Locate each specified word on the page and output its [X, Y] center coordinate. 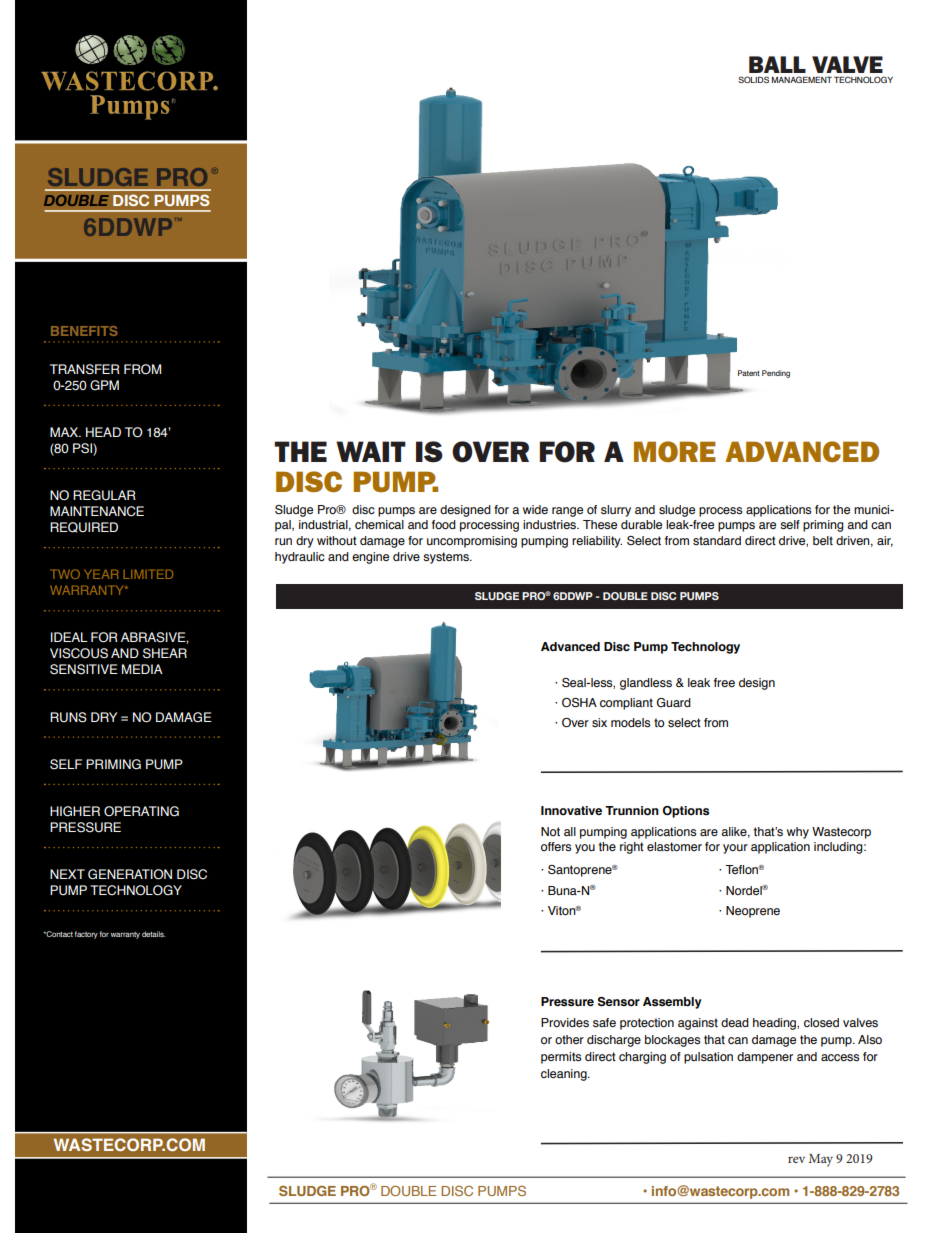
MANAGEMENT [802, 79]
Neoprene [753, 912]
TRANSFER [85, 369]
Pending [776, 374]
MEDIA [142, 669]
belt [823, 540]
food [444, 524]
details [153, 934]
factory [86, 935]
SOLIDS [753, 79]
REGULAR [104, 495]
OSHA [579, 703]
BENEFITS [84, 331]
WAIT [371, 451]
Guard [674, 702]
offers [556, 847]
